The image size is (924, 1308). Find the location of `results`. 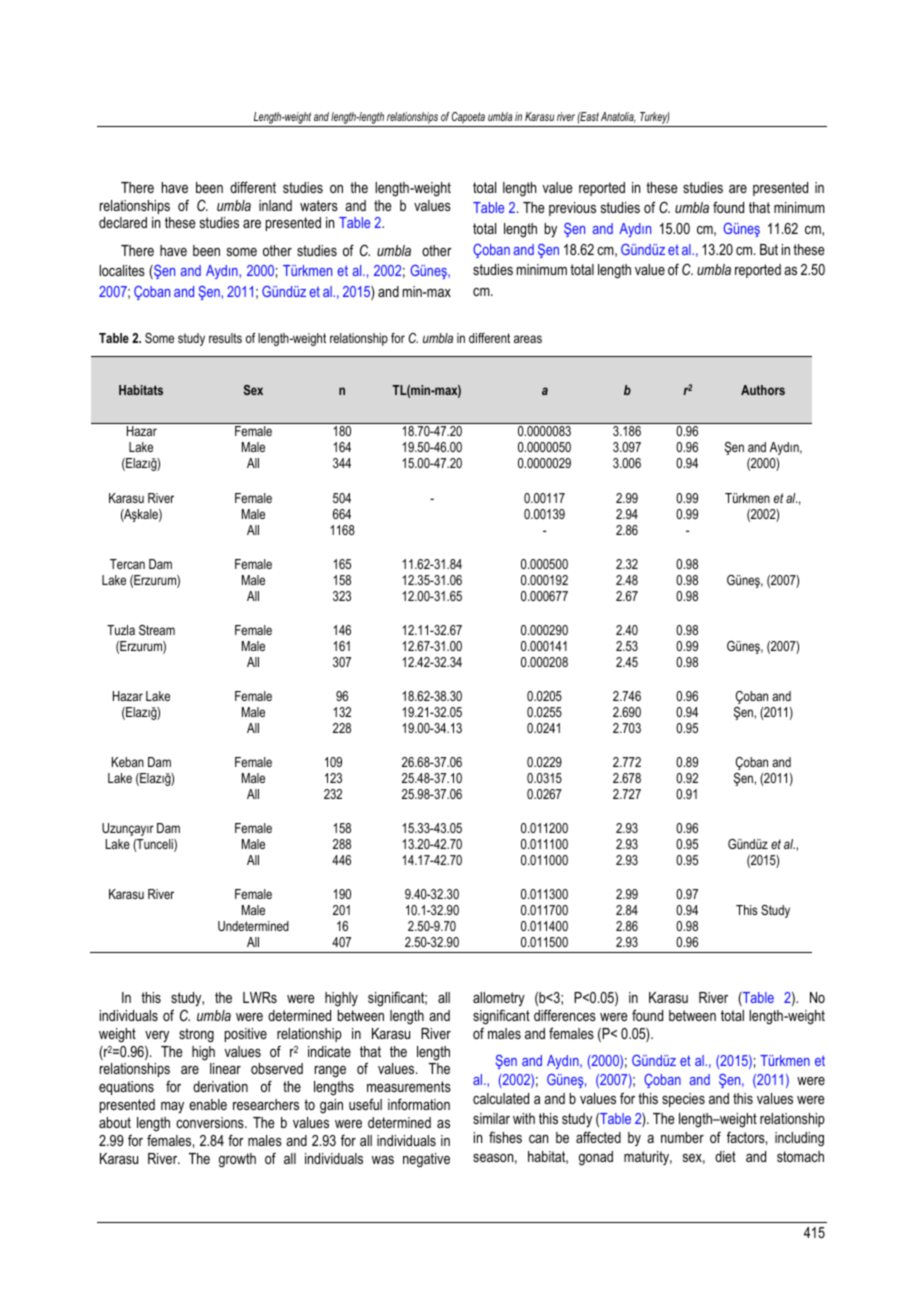

results is located at coordinates (225, 338).
